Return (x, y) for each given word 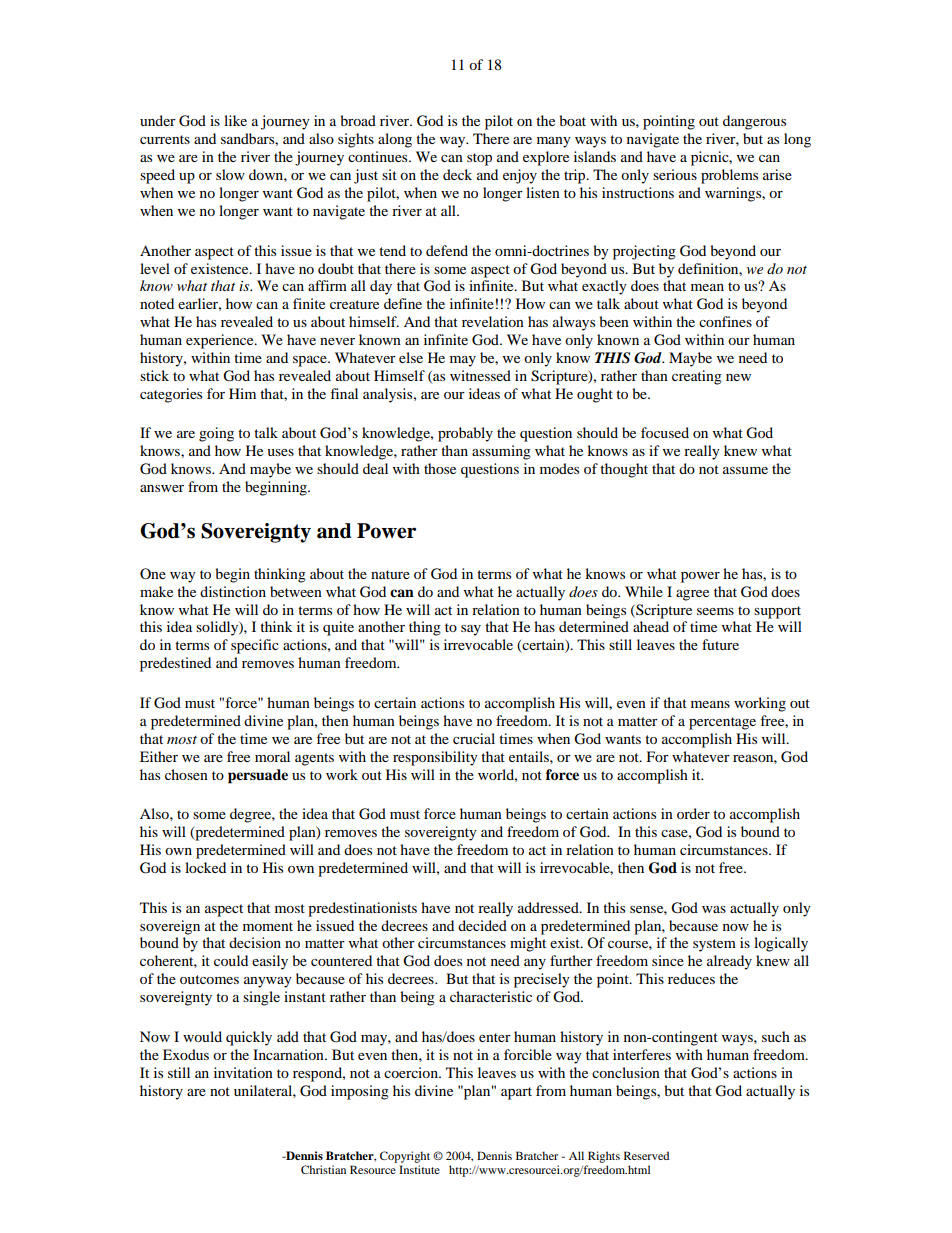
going (216, 434)
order (693, 813)
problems (729, 176)
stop (479, 159)
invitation (243, 1072)
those (440, 468)
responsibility (435, 758)
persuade (258, 776)
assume (745, 470)
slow (230, 174)
